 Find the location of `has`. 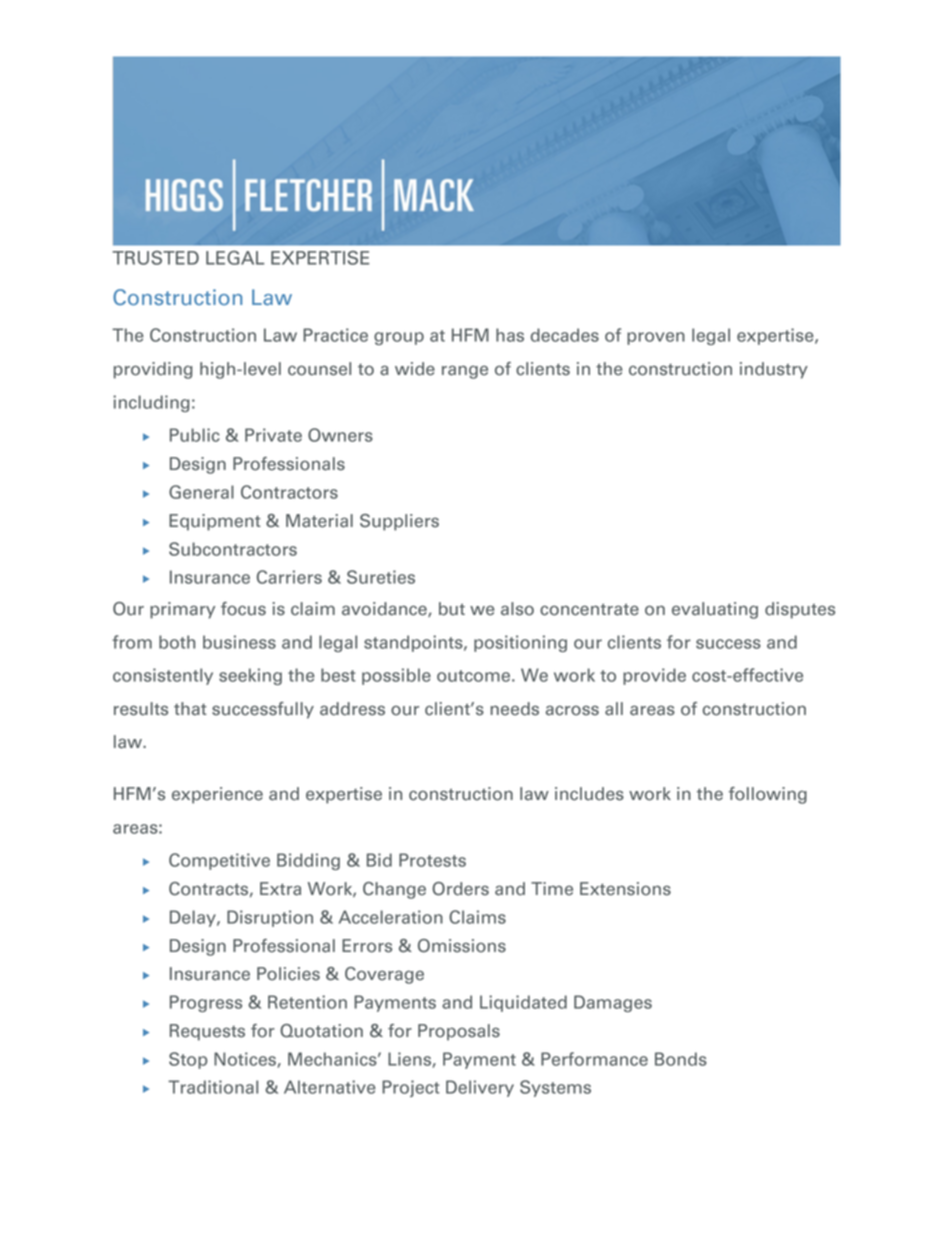

has is located at coordinates (510, 335).
